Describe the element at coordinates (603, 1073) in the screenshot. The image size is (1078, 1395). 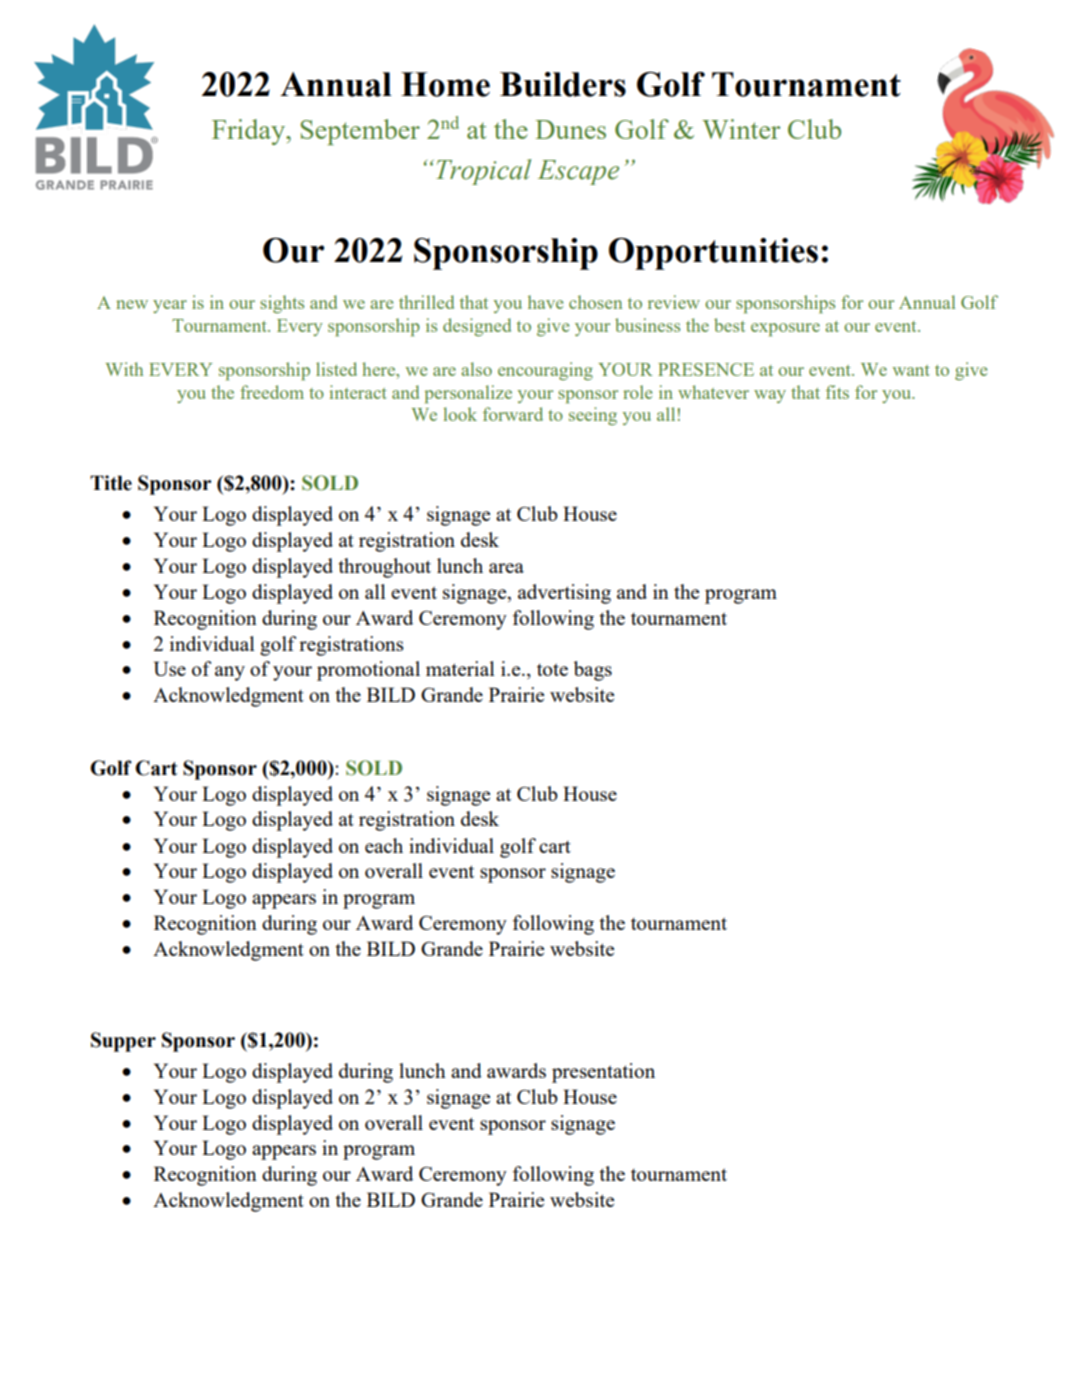
I see `presentation` at that location.
